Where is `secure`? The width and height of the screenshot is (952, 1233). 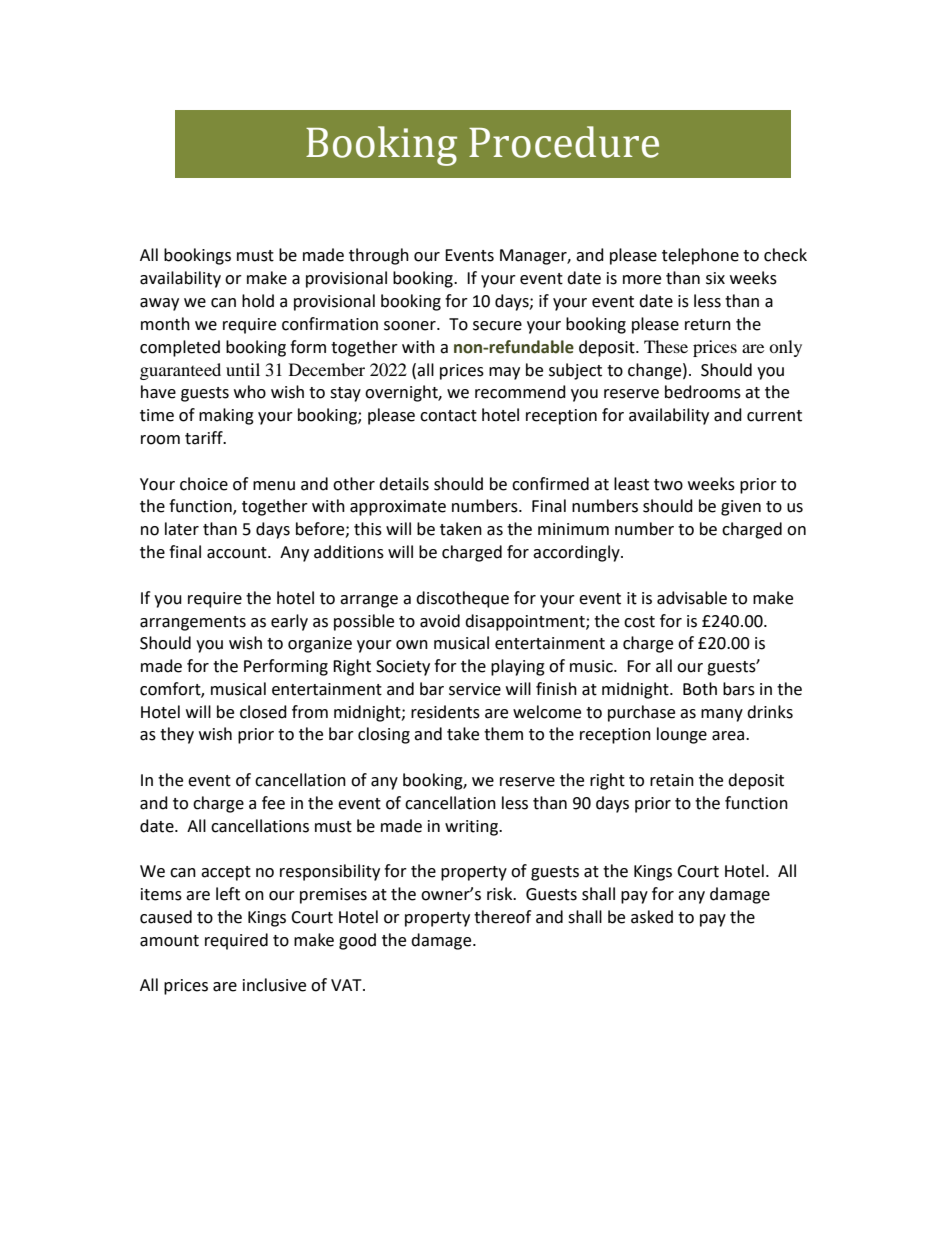 secure is located at coordinates (497, 326).
